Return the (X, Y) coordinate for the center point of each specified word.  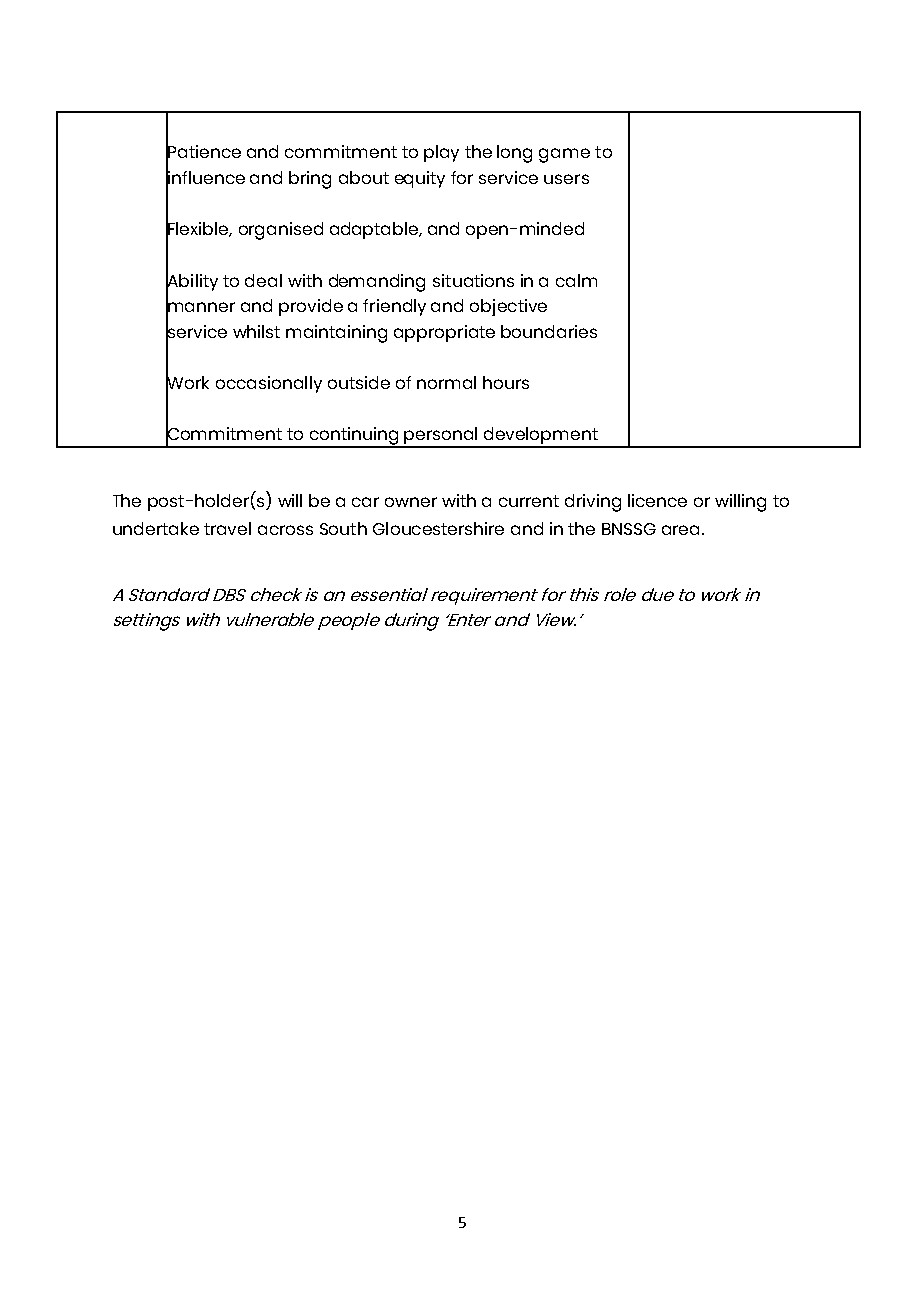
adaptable (375, 230)
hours (506, 382)
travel (227, 528)
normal (446, 382)
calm (576, 280)
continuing (354, 437)
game (564, 155)
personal (442, 437)
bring (310, 180)
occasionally (269, 384)
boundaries (549, 331)
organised (281, 231)
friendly (394, 307)
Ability (192, 282)
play (441, 153)
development (541, 437)
